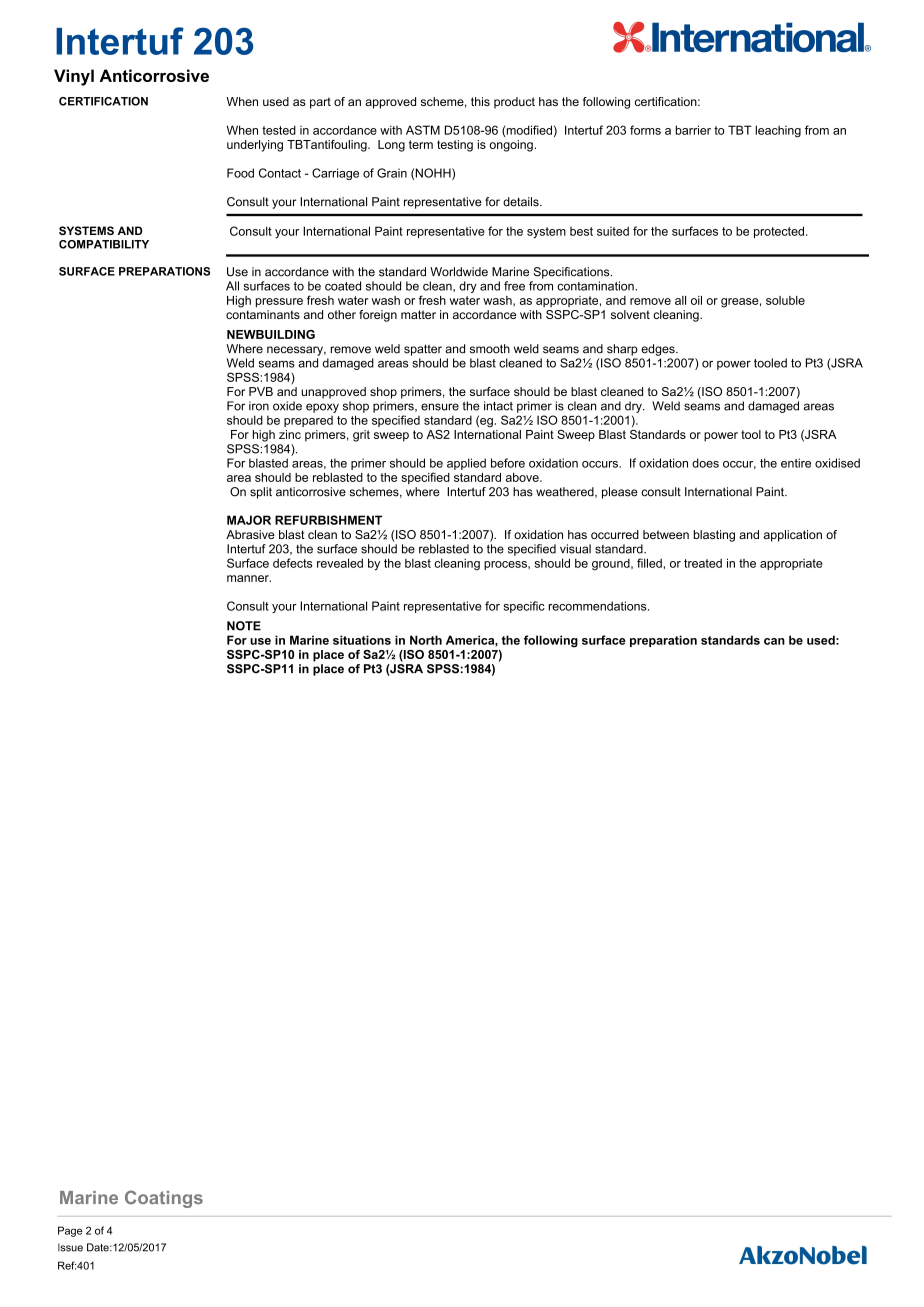 The image size is (924, 1307). Describe the element at coordinates (426, 640) in the screenshot. I see `North` at that location.
